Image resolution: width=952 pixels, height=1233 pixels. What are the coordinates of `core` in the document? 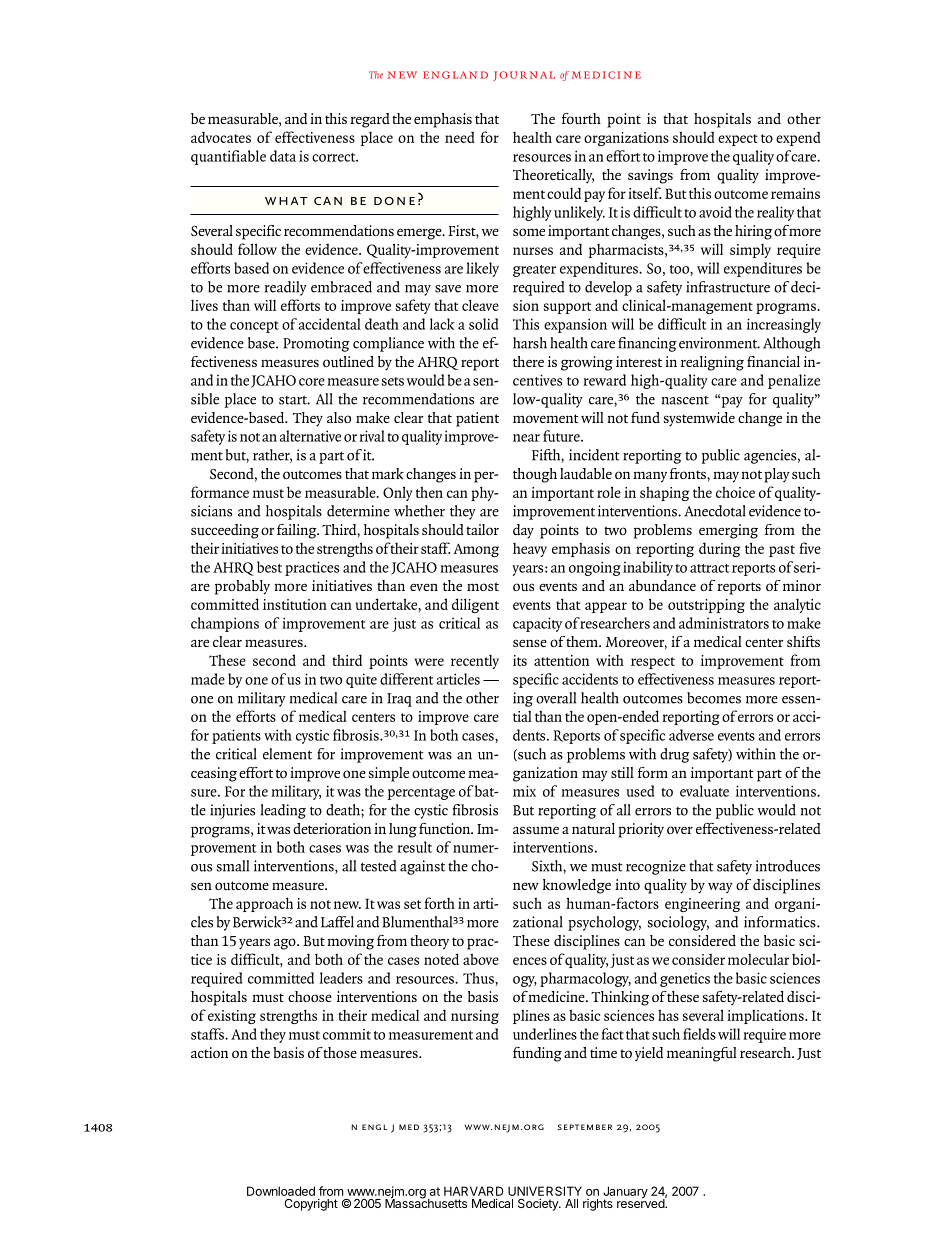 It's located at (312, 382).
